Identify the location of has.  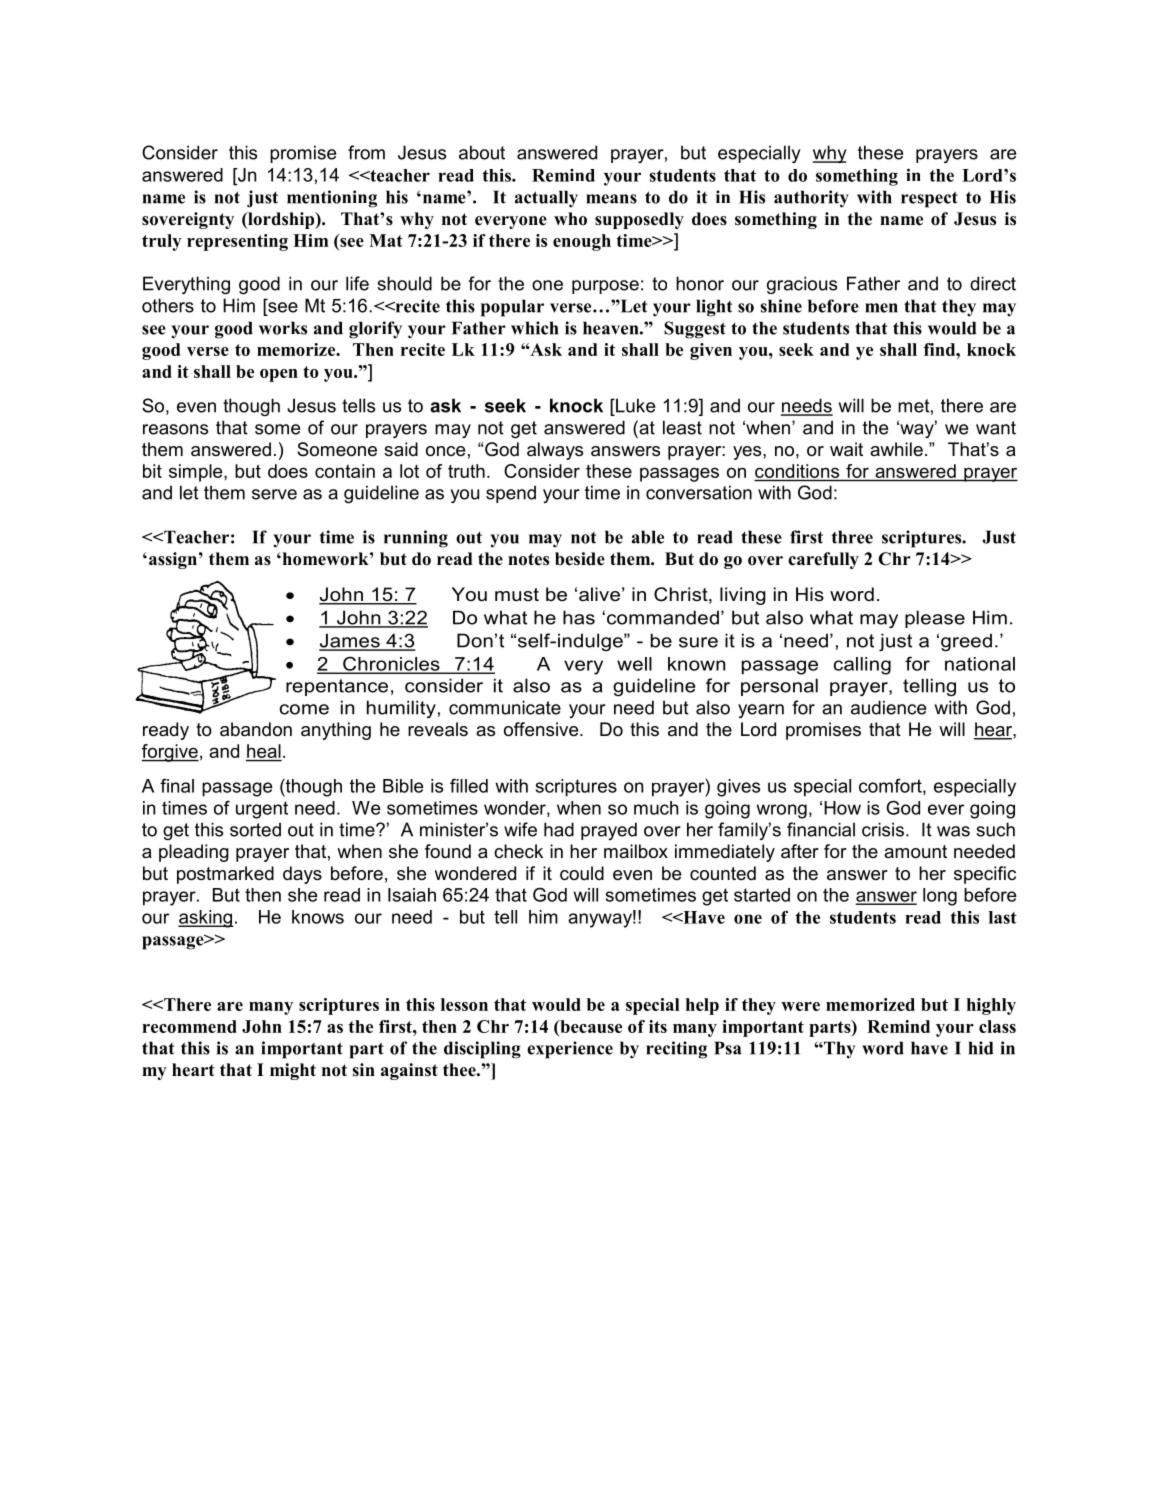
(579, 617).
